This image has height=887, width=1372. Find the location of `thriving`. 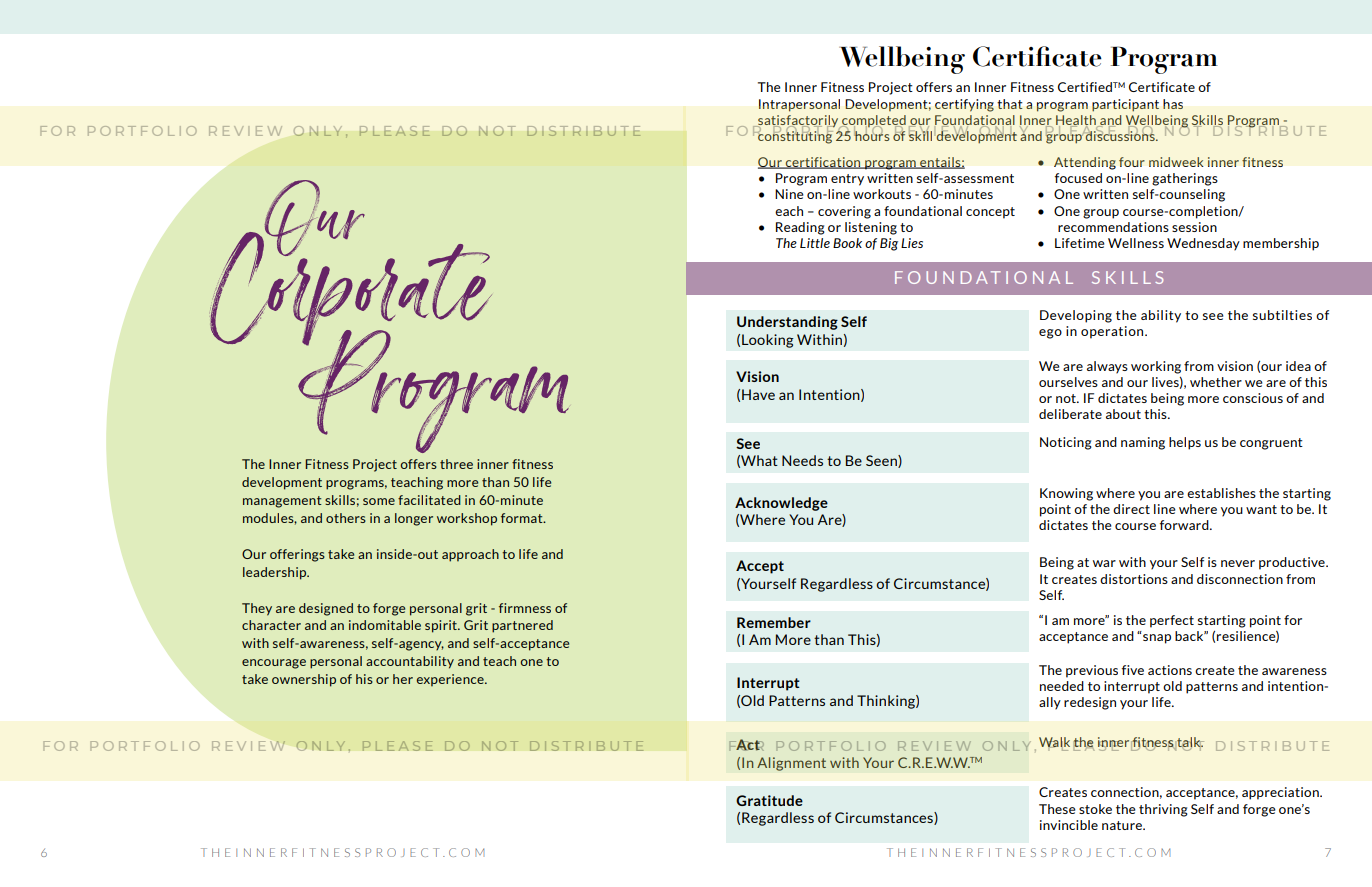

thriving is located at coordinates (1163, 810).
